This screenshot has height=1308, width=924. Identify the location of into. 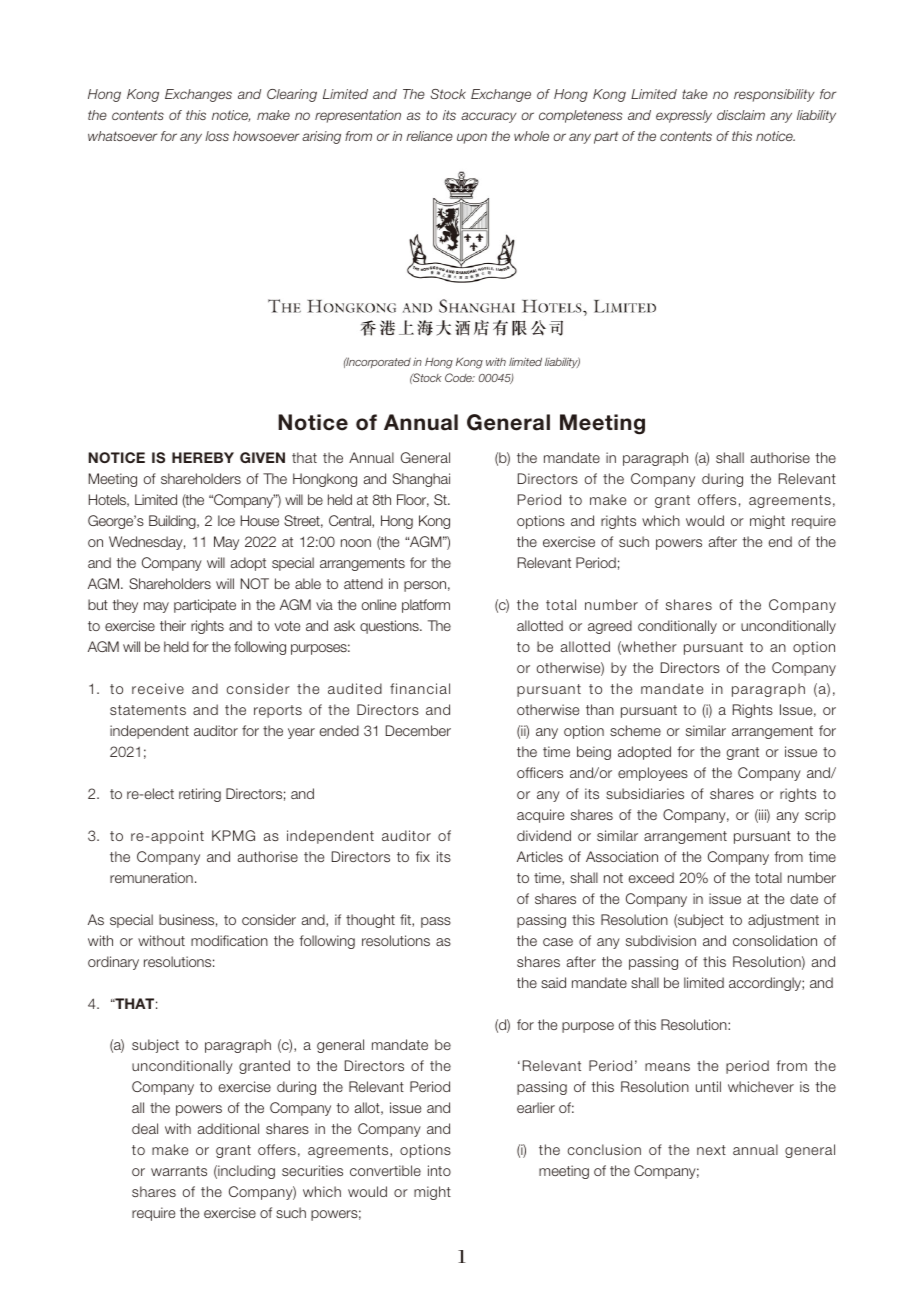
(439, 1170).
